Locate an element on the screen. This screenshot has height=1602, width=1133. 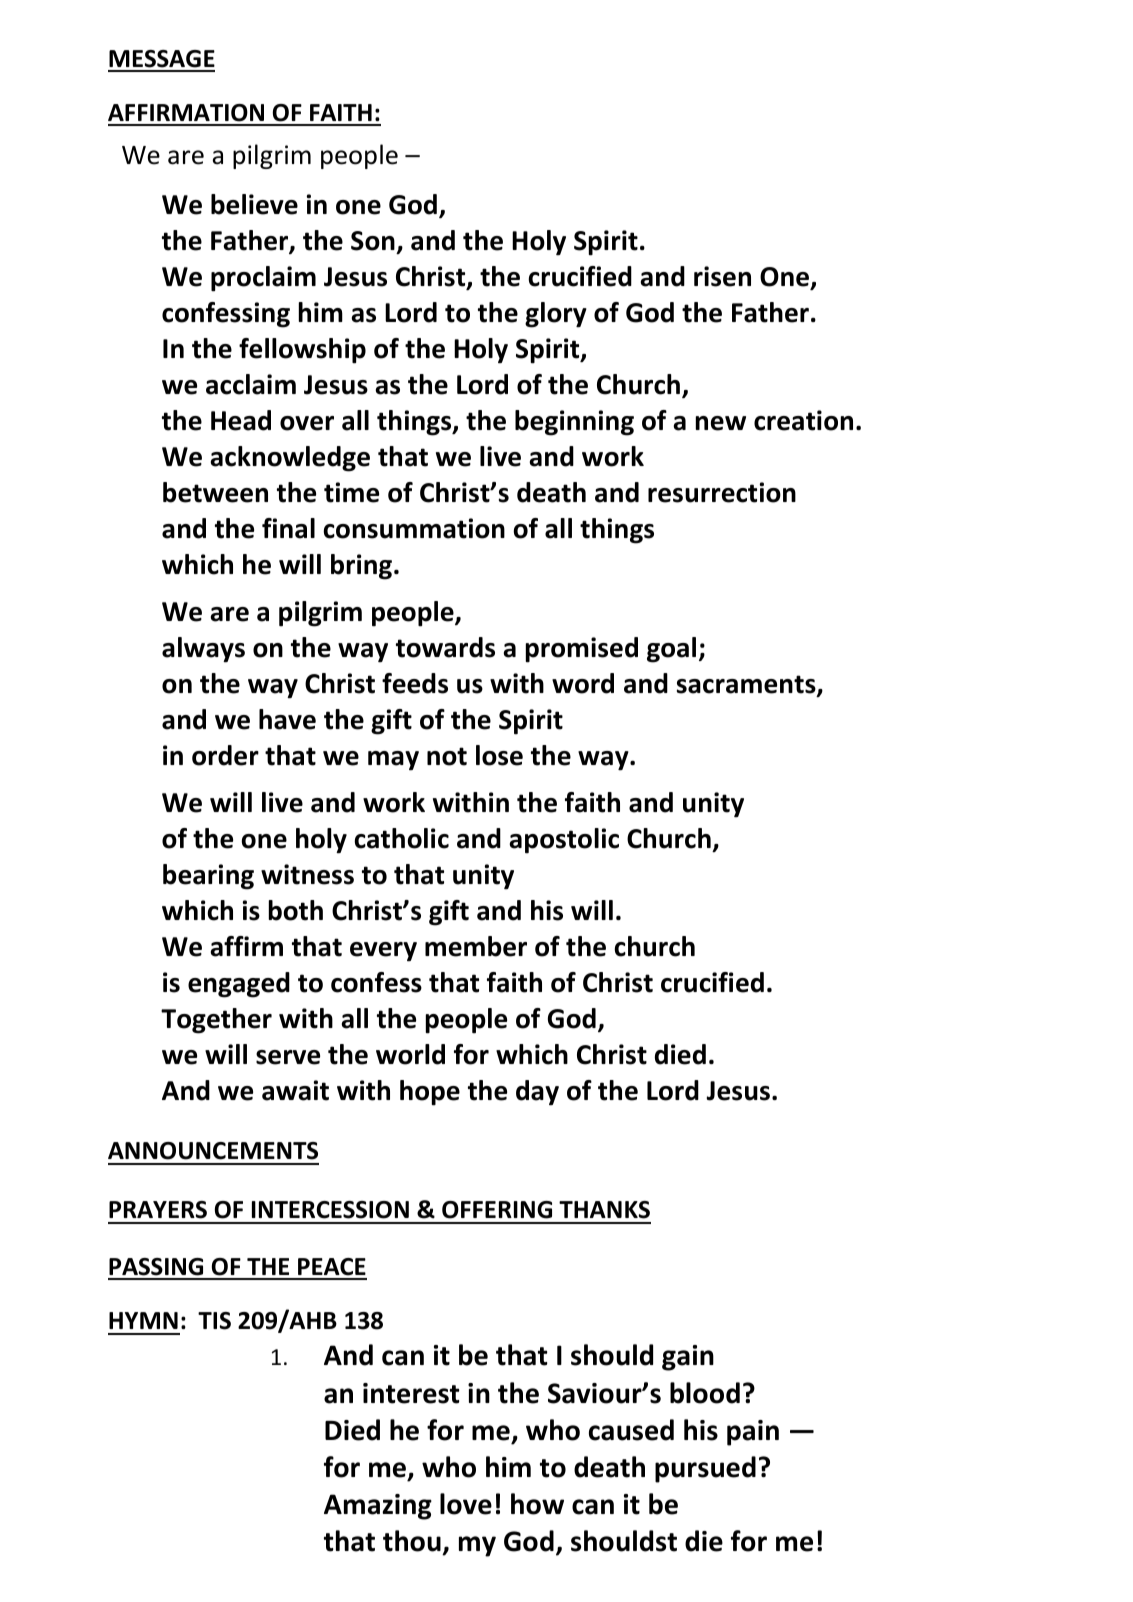
bearing is located at coordinates (208, 877).
